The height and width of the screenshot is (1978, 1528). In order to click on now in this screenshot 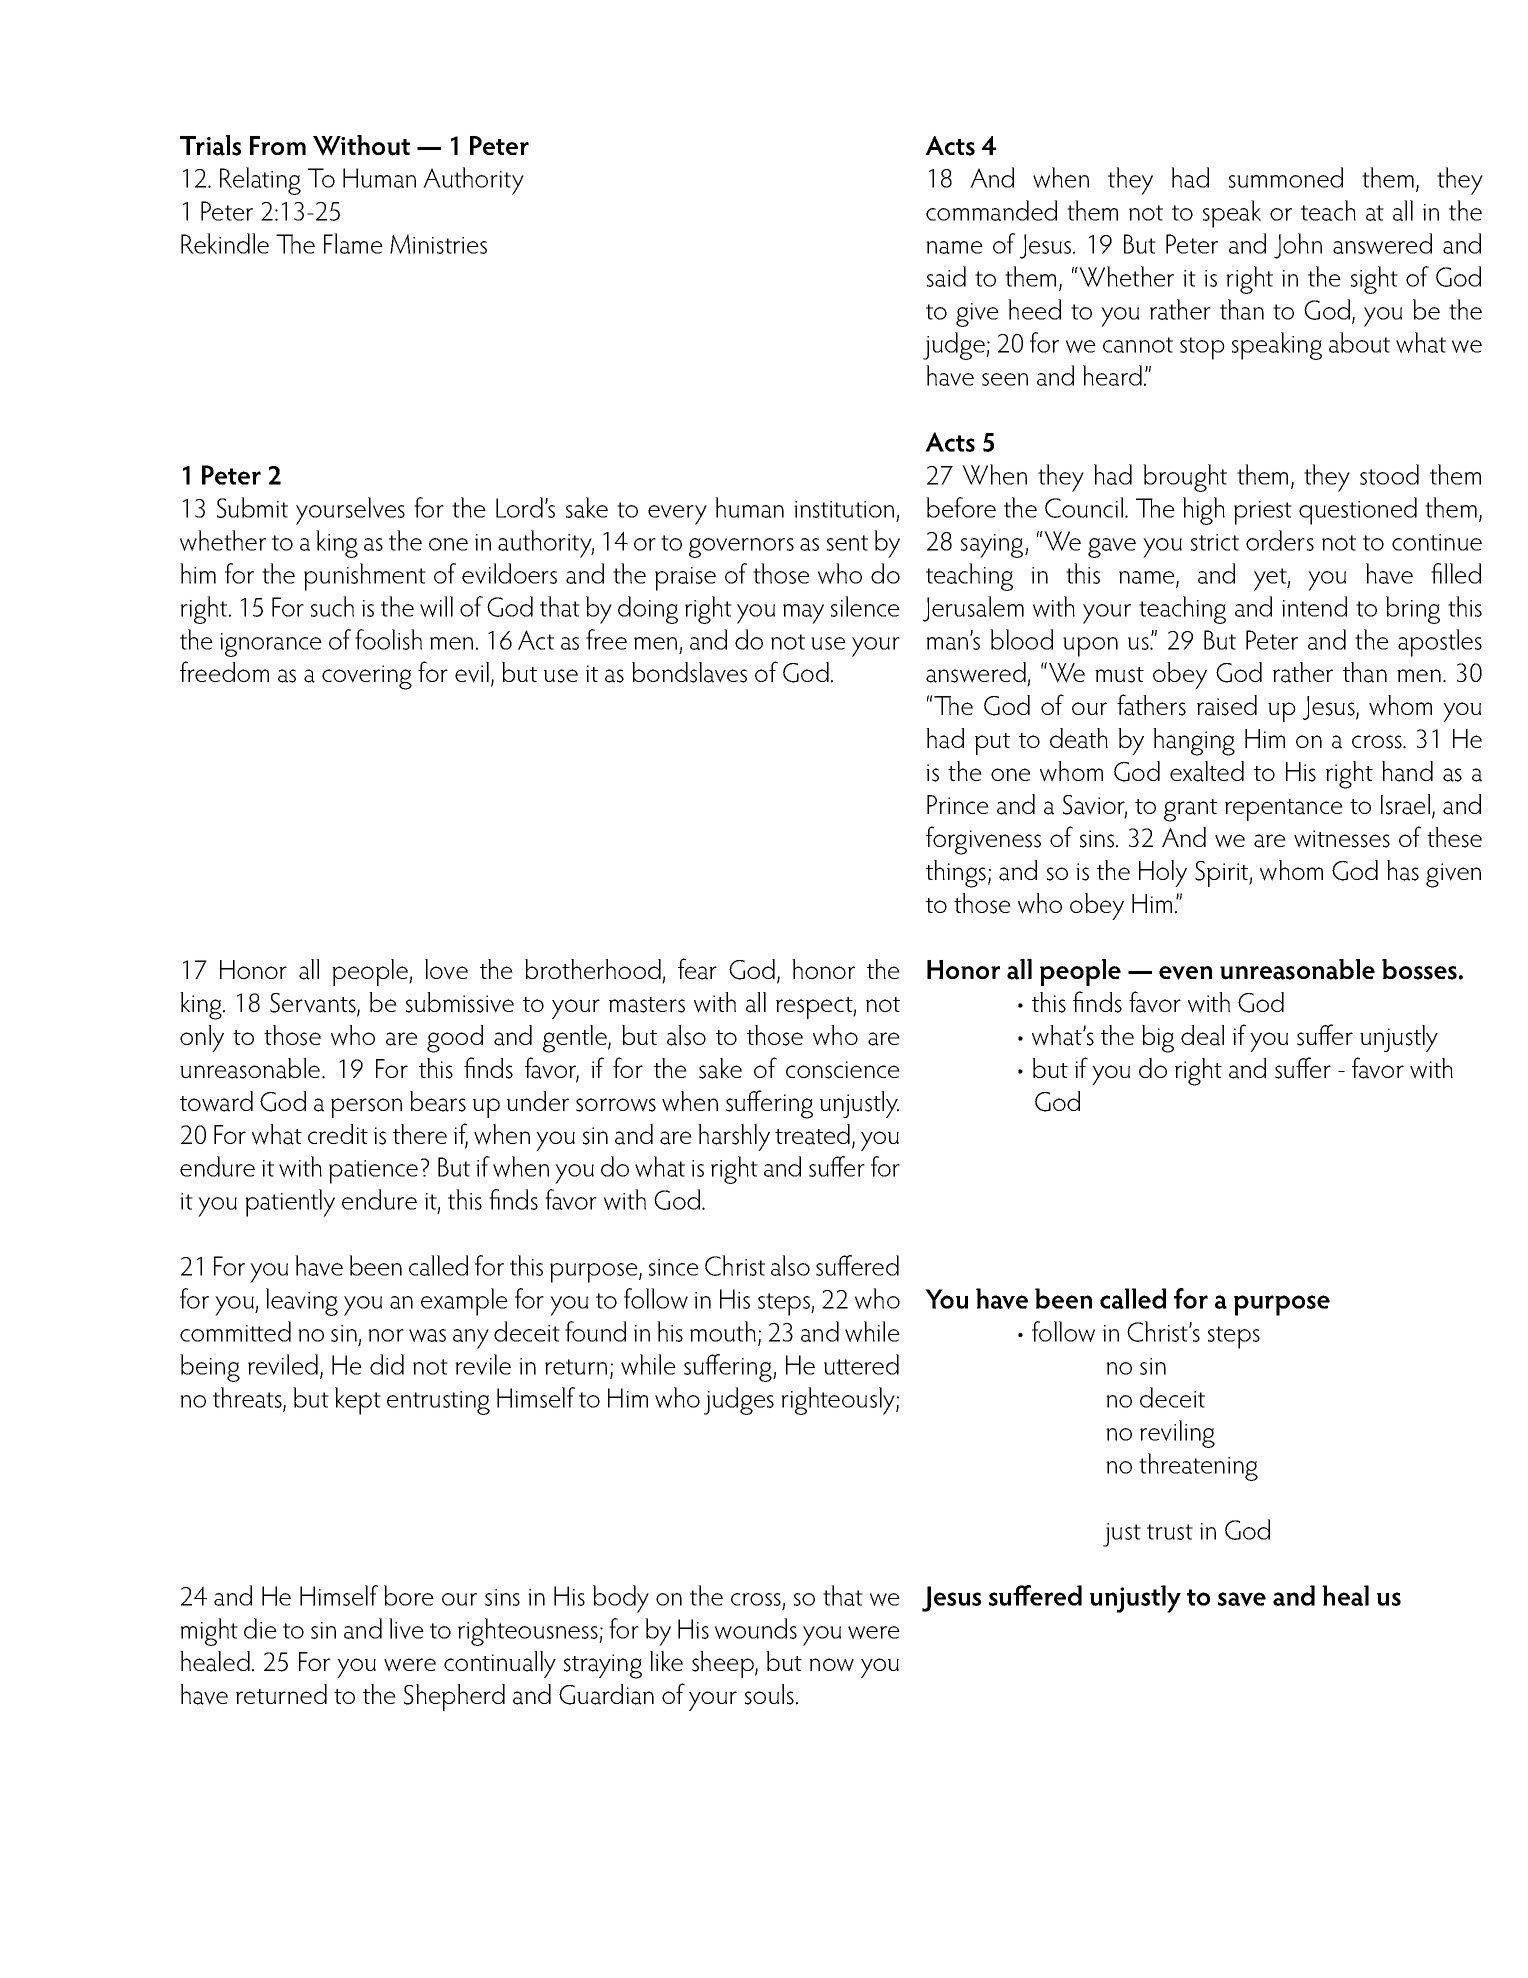, I will do `click(831, 1665)`.
